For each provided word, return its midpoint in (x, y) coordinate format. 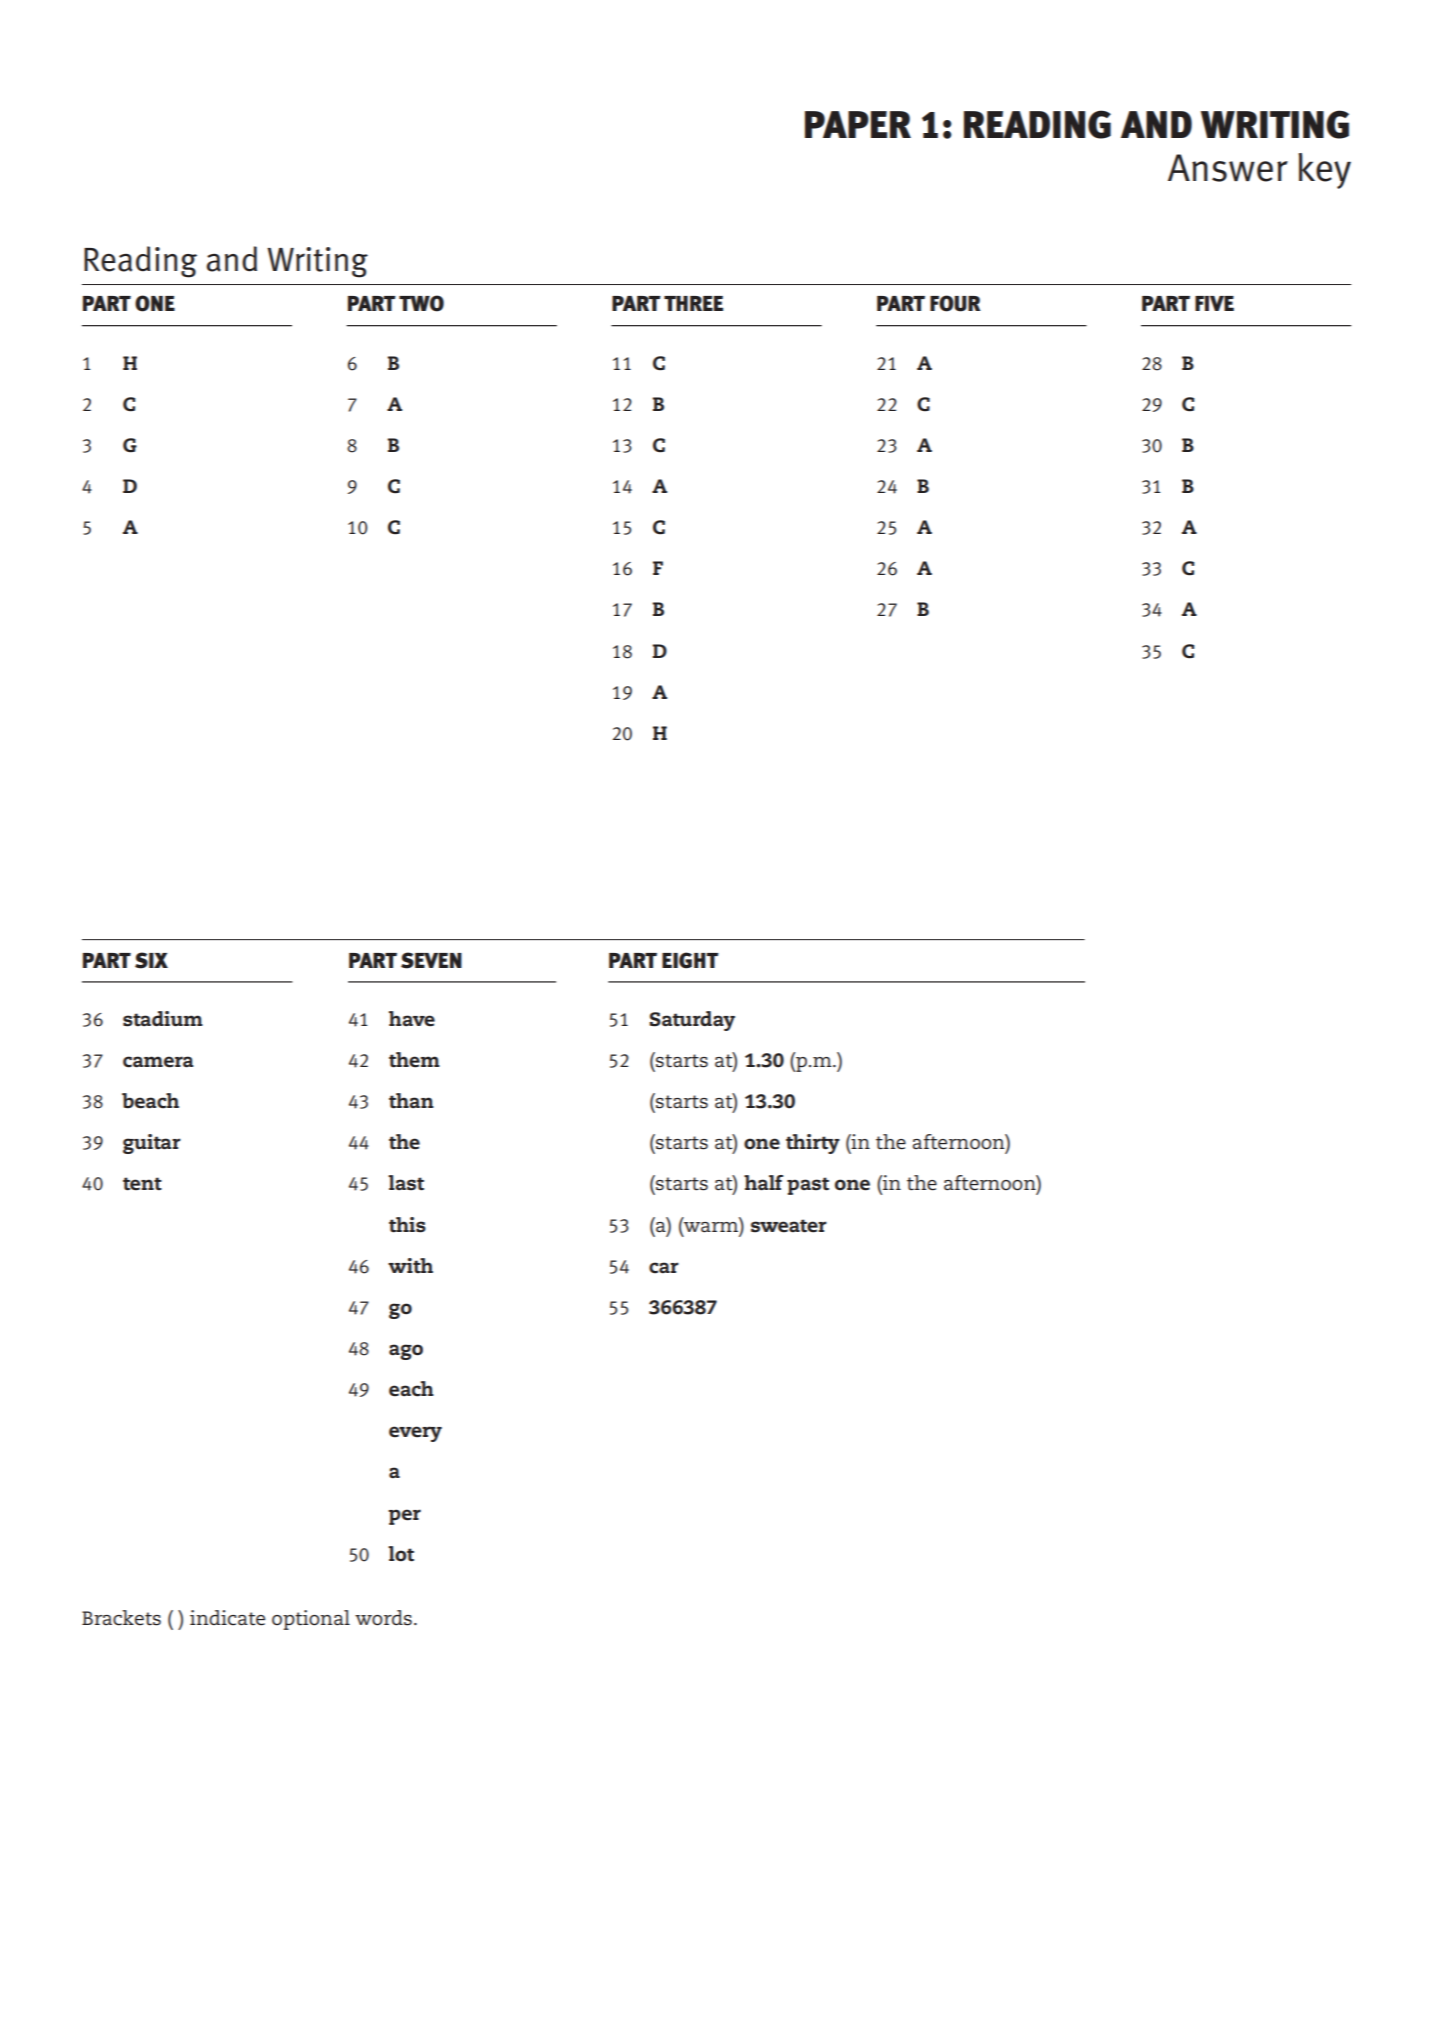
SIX (151, 960)
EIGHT (690, 960)
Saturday (692, 1021)
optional (311, 1620)
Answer (1228, 168)
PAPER (858, 124)
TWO (421, 303)
